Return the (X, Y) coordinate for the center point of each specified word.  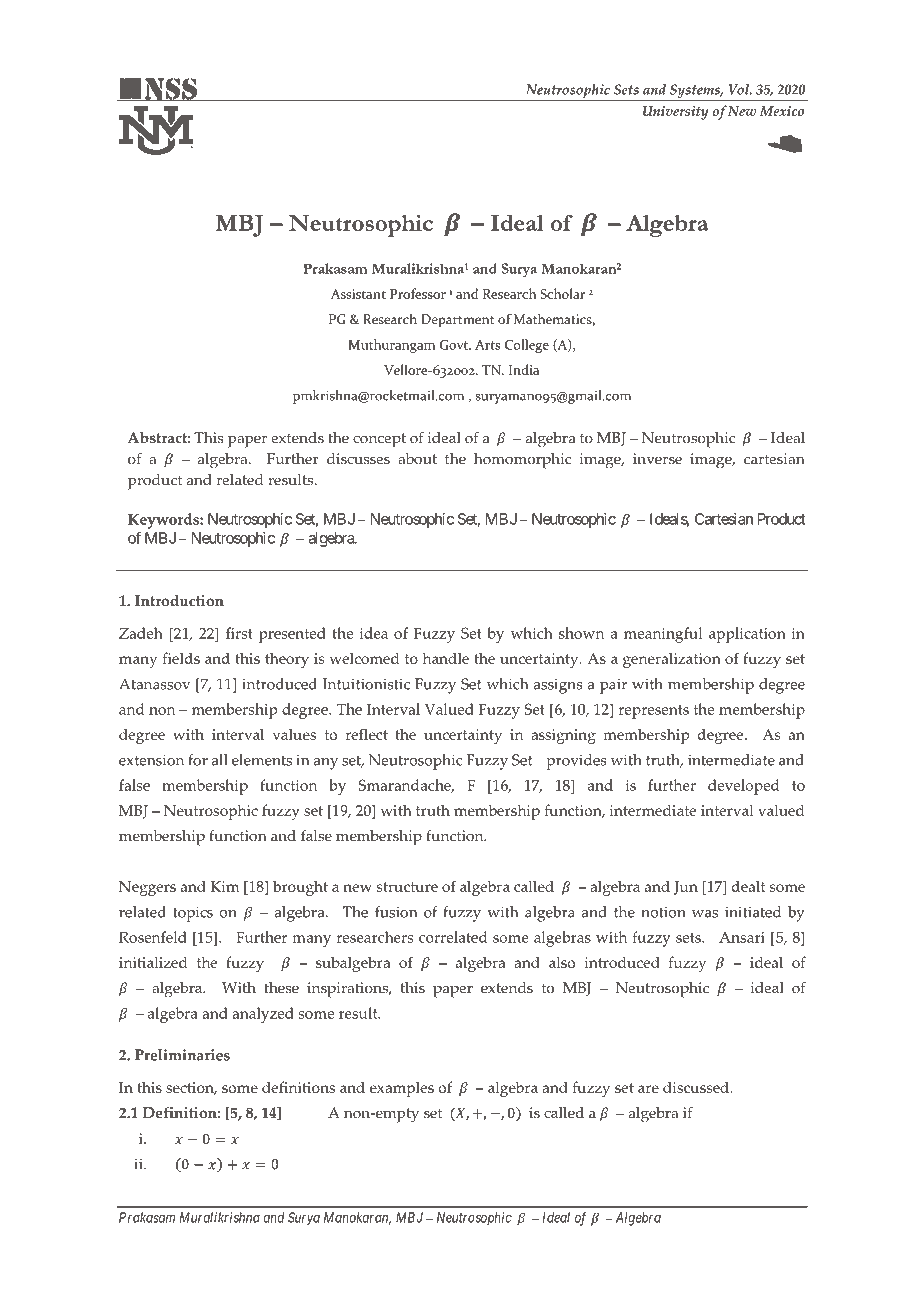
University (675, 113)
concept (379, 440)
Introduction (179, 601)
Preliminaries (182, 1055)
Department (457, 321)
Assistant (358, 294)
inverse (657, 459)
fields (181, 658)
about (417, 459)
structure (407, 887)
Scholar (562, 293)
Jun (686, 888)
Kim (224, 886)
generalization (672, 660)
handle (445, 658)
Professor (418, 293)
